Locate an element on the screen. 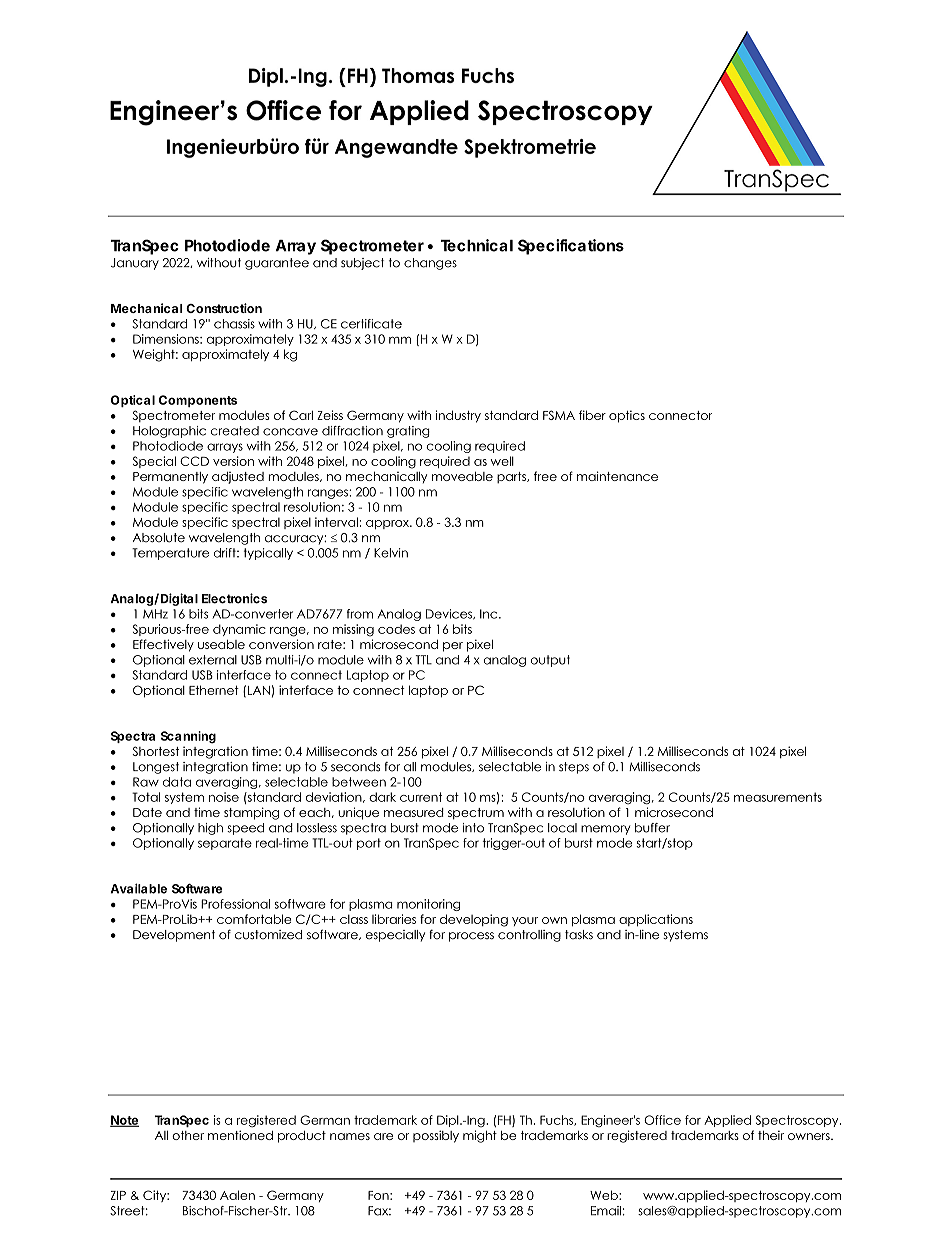 The height and width of the screenshot is (1233, 952). optics is located at coordinates (627, 416).
